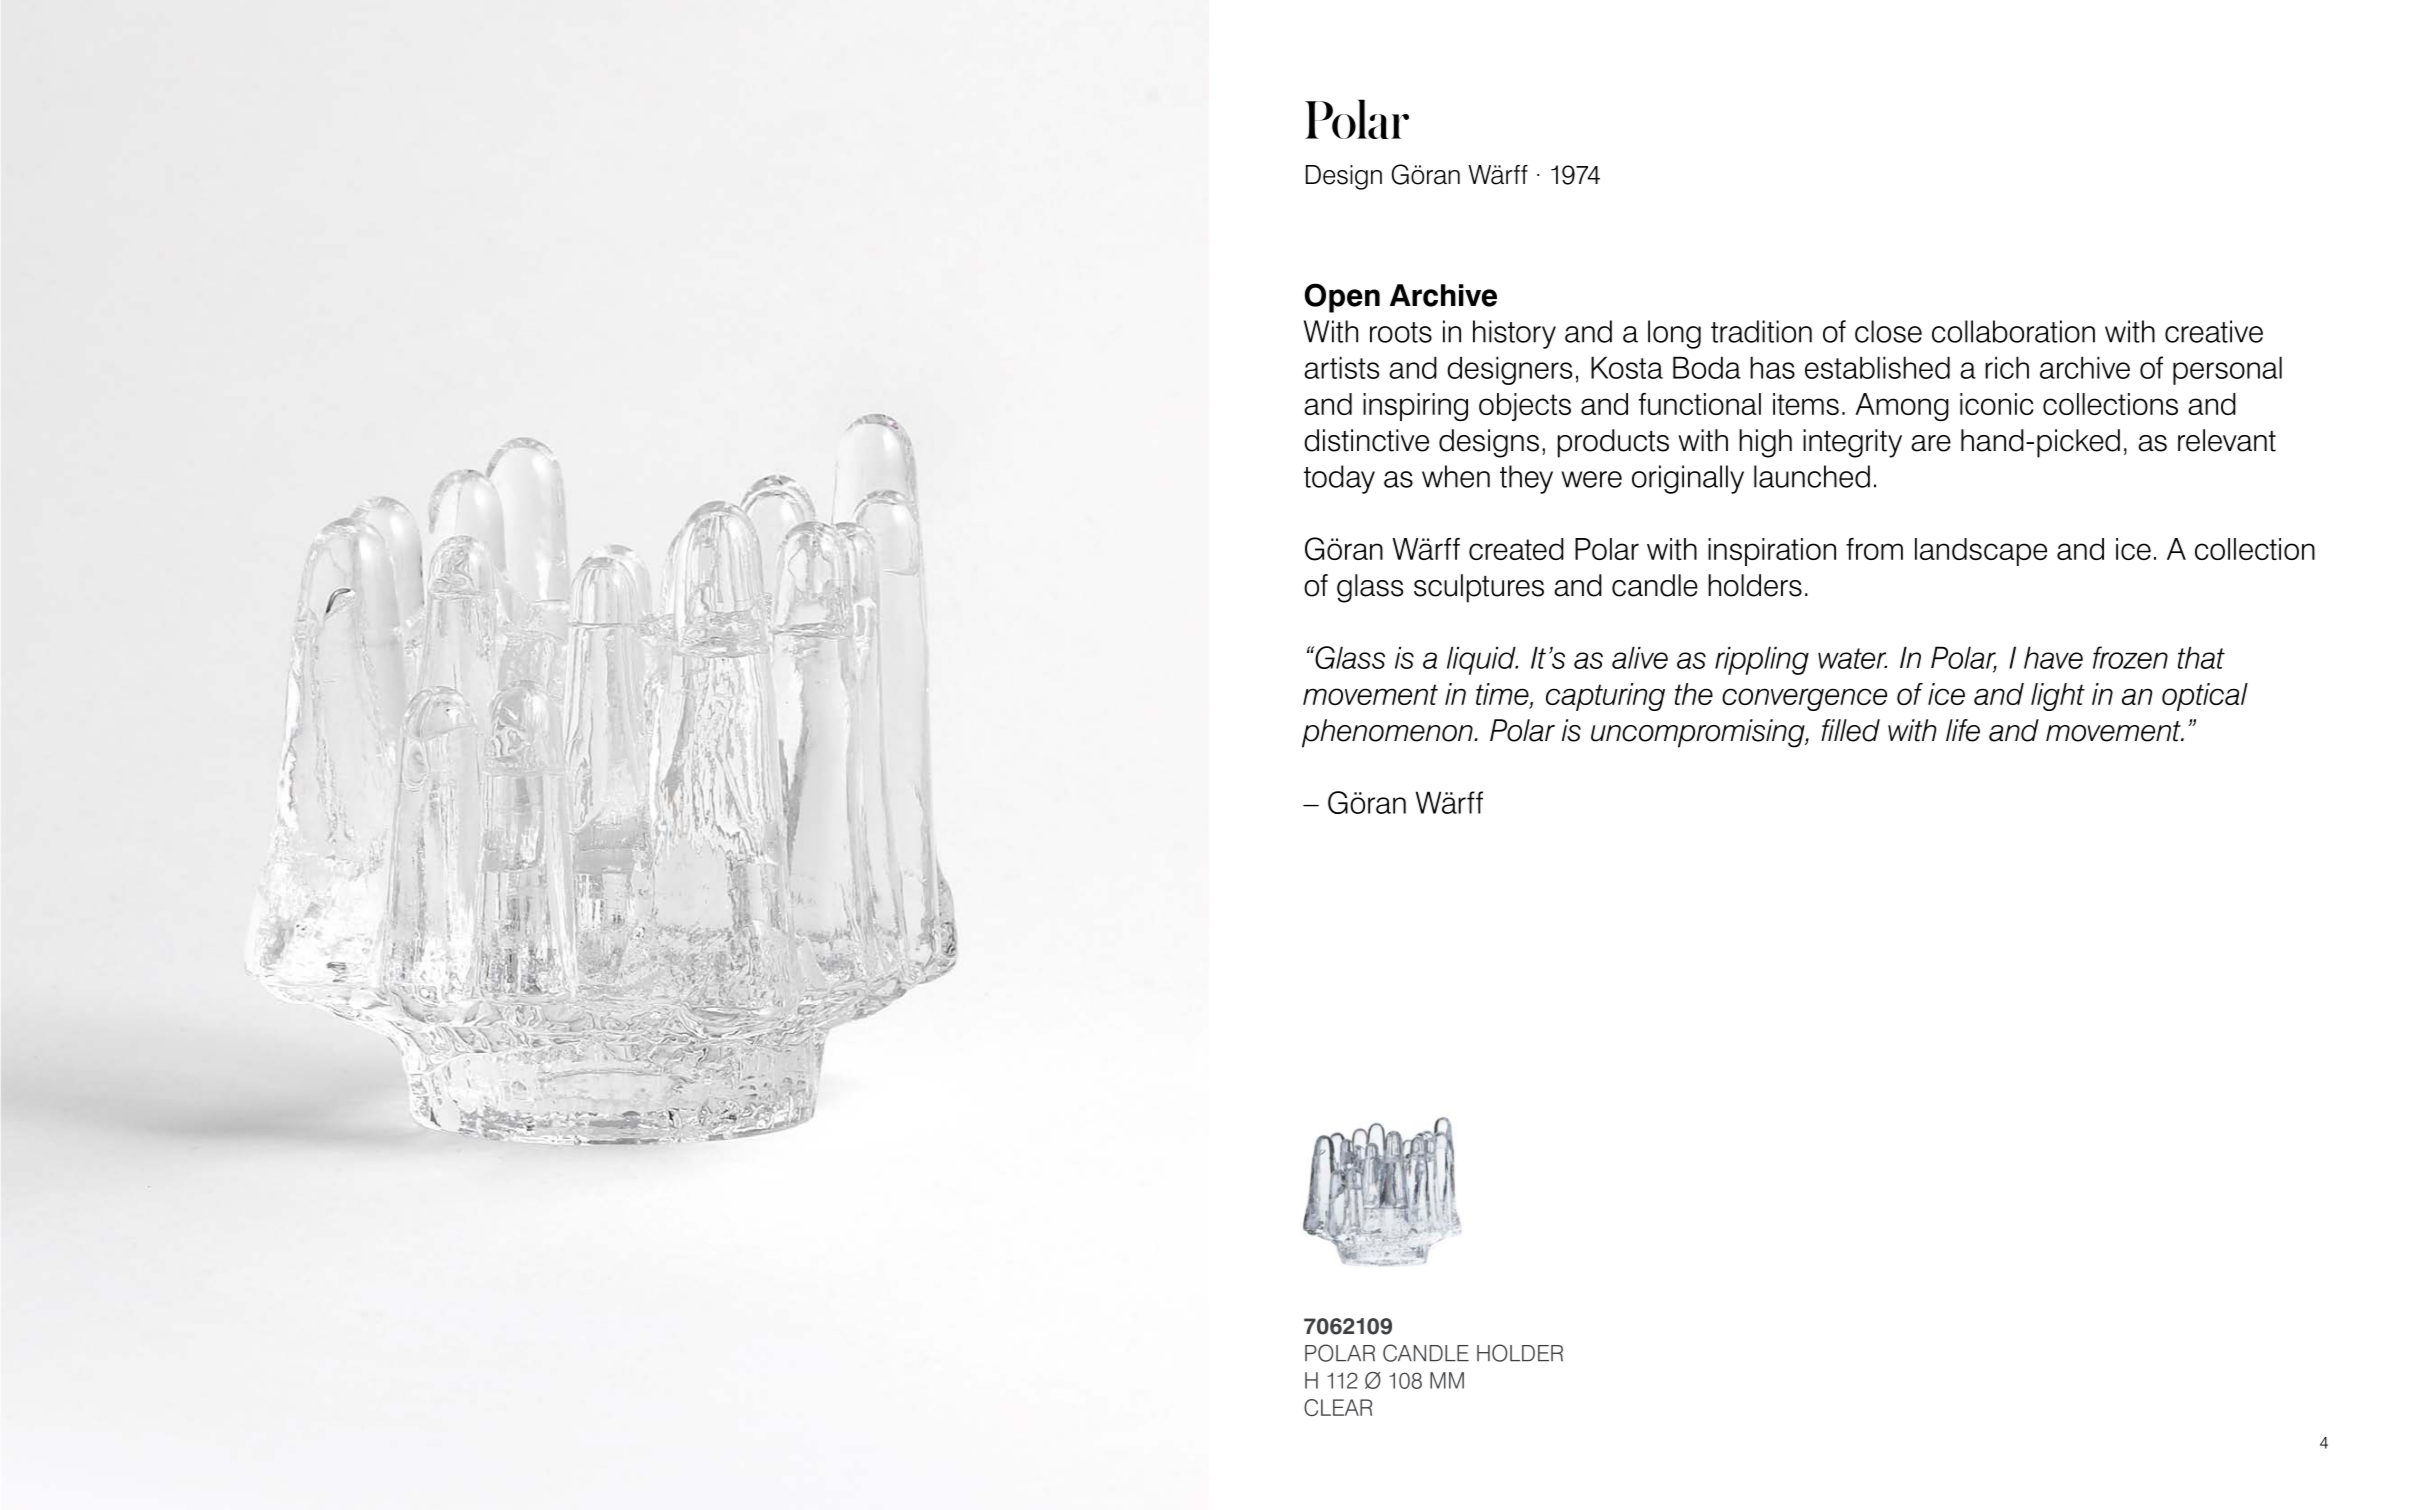  Describe the element at coordinates (2058, 697) in the screenshot. I see `light` at that location.
